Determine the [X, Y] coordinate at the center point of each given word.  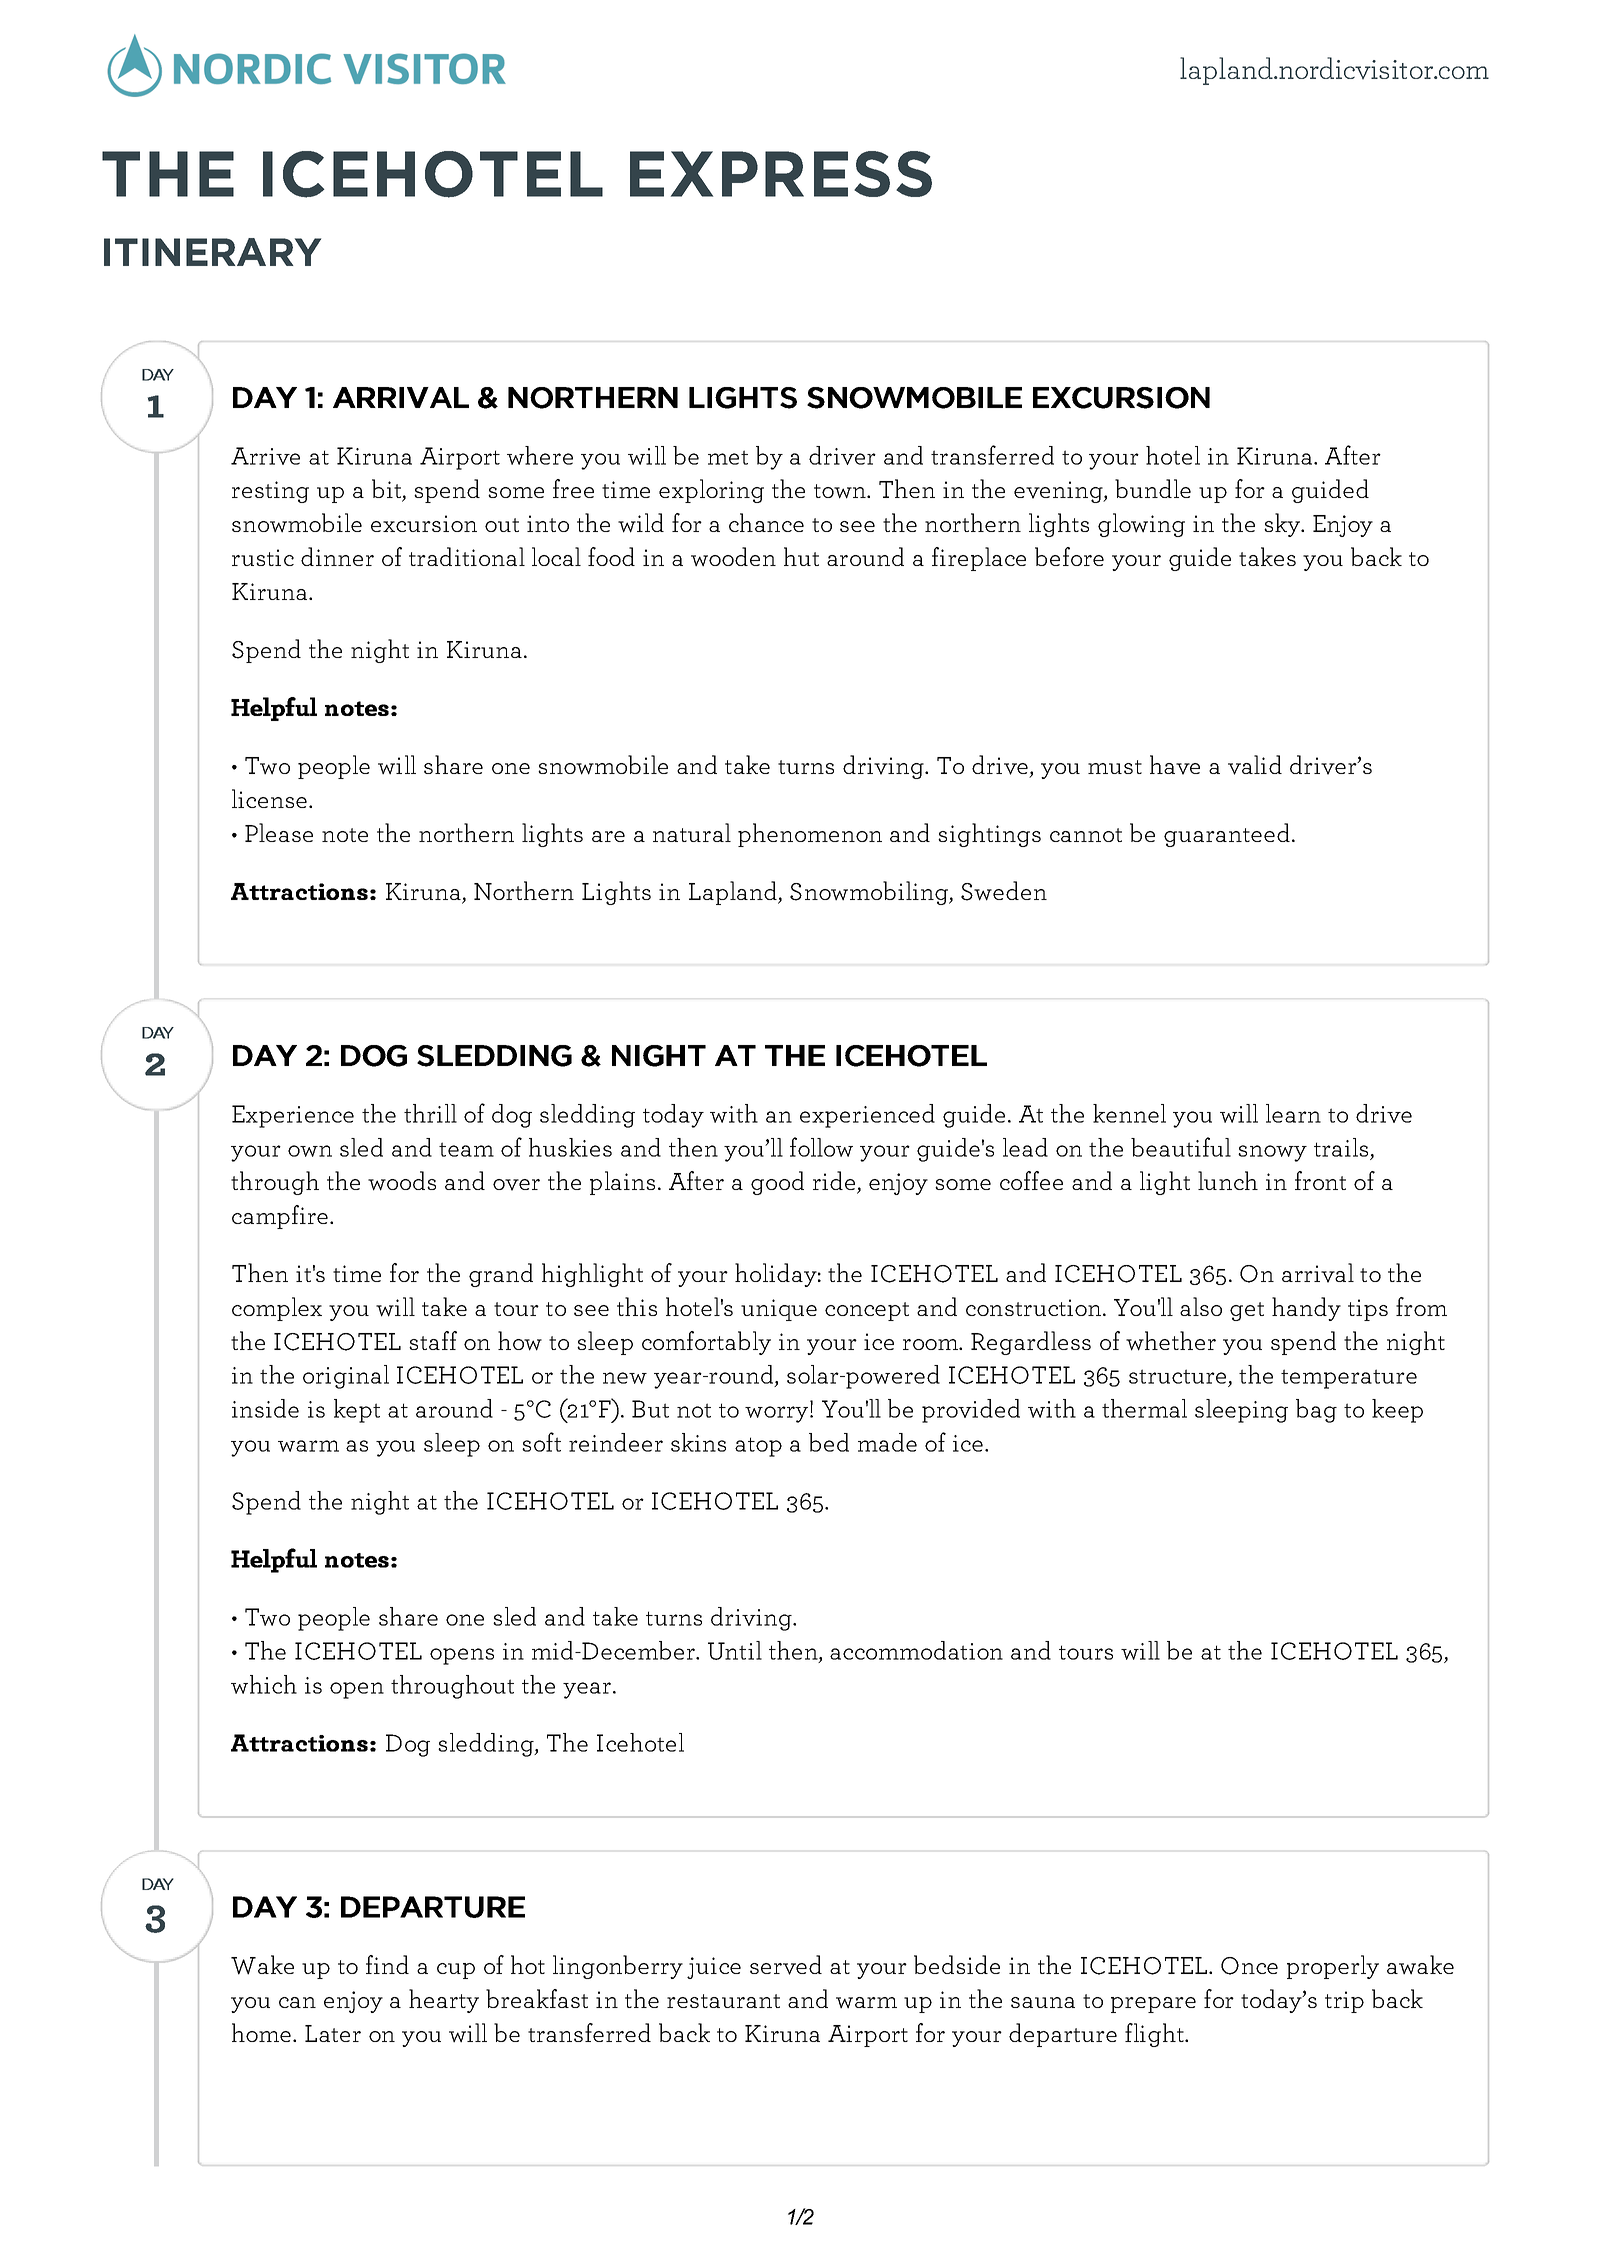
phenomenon [810, 835]
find [387, 1964]
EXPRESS [781, 174]
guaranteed [1227, 835]
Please [279, 832]
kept [357, 1411]
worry [778, 1414]
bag [1316, 1411]
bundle [1153, 488]
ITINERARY [212, 252]
